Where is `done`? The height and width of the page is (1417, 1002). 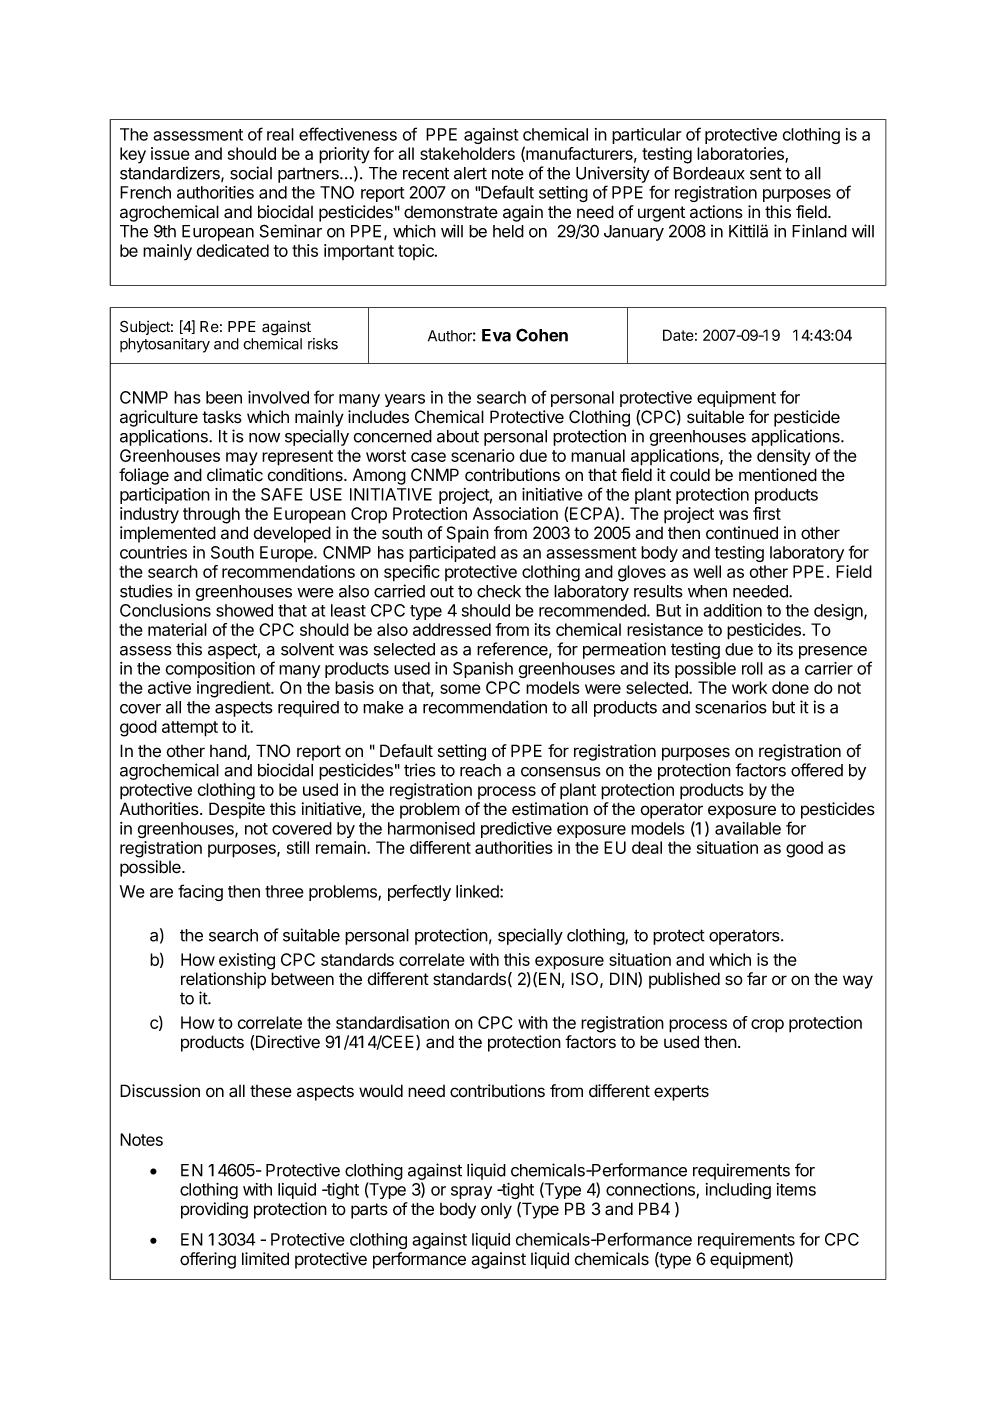
done is located at coordinates (790, 687).
